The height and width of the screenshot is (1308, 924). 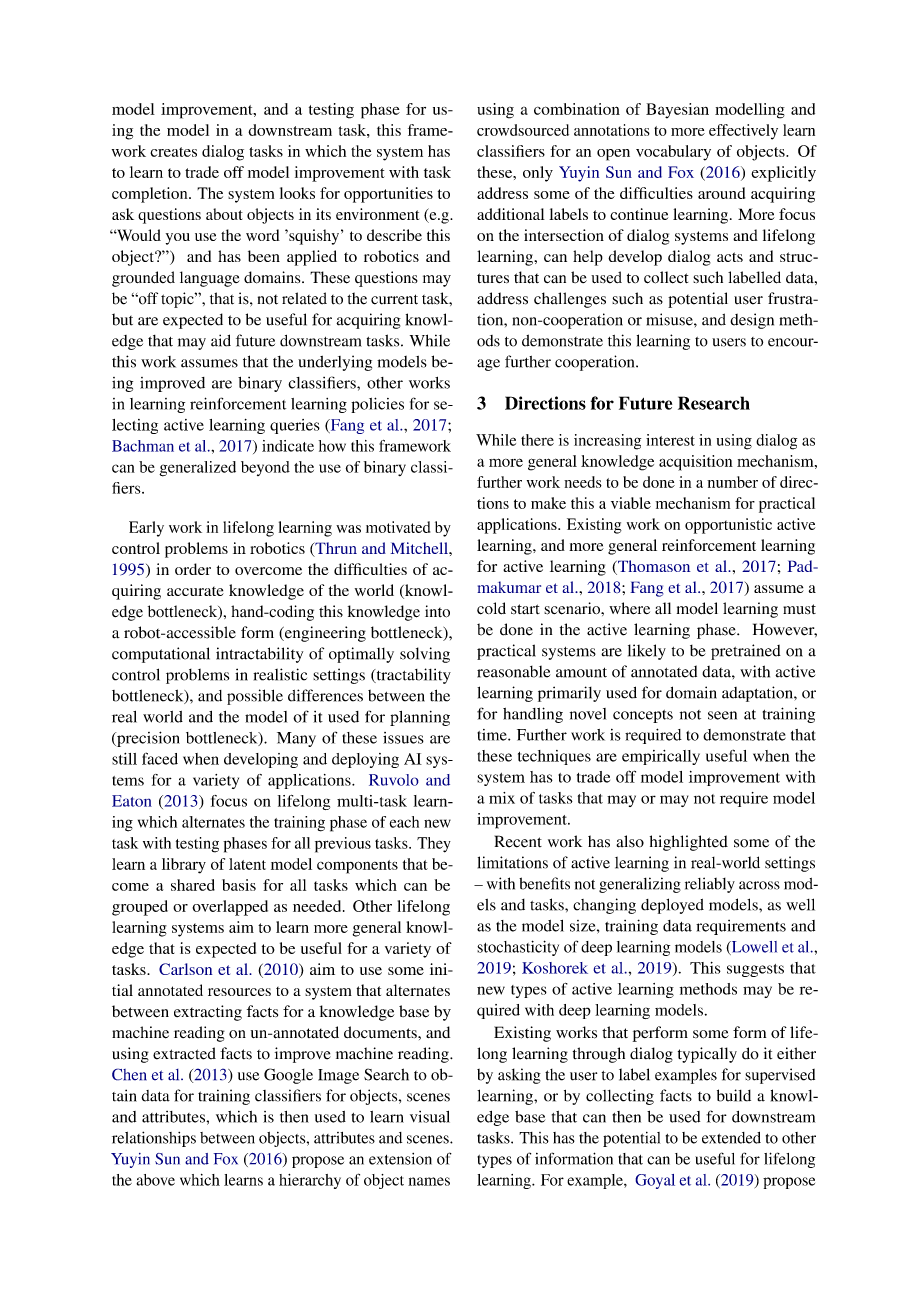 I want to click on policies, so click(x=377, y=405).
